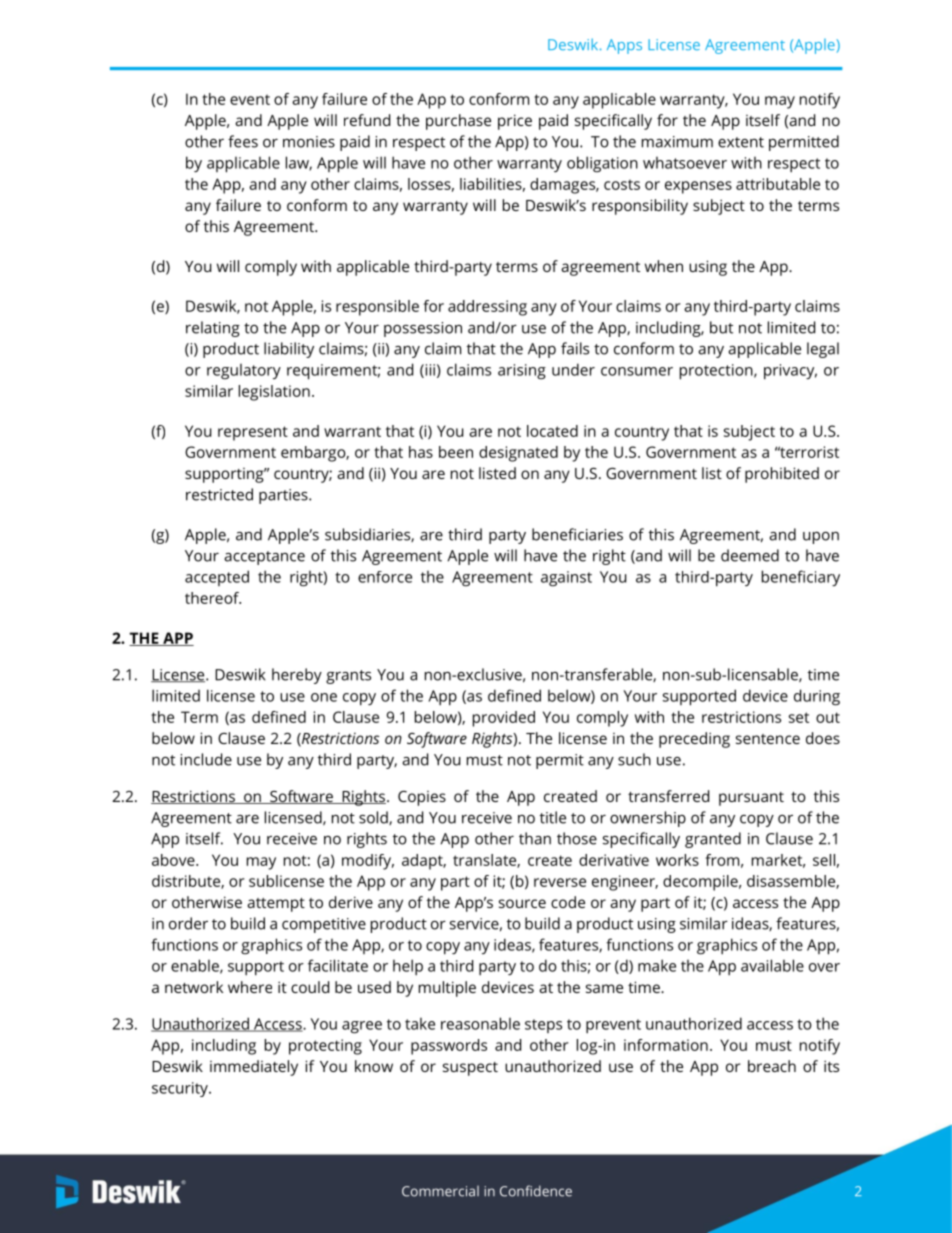  I want to click on fees, so click(243, 141).
